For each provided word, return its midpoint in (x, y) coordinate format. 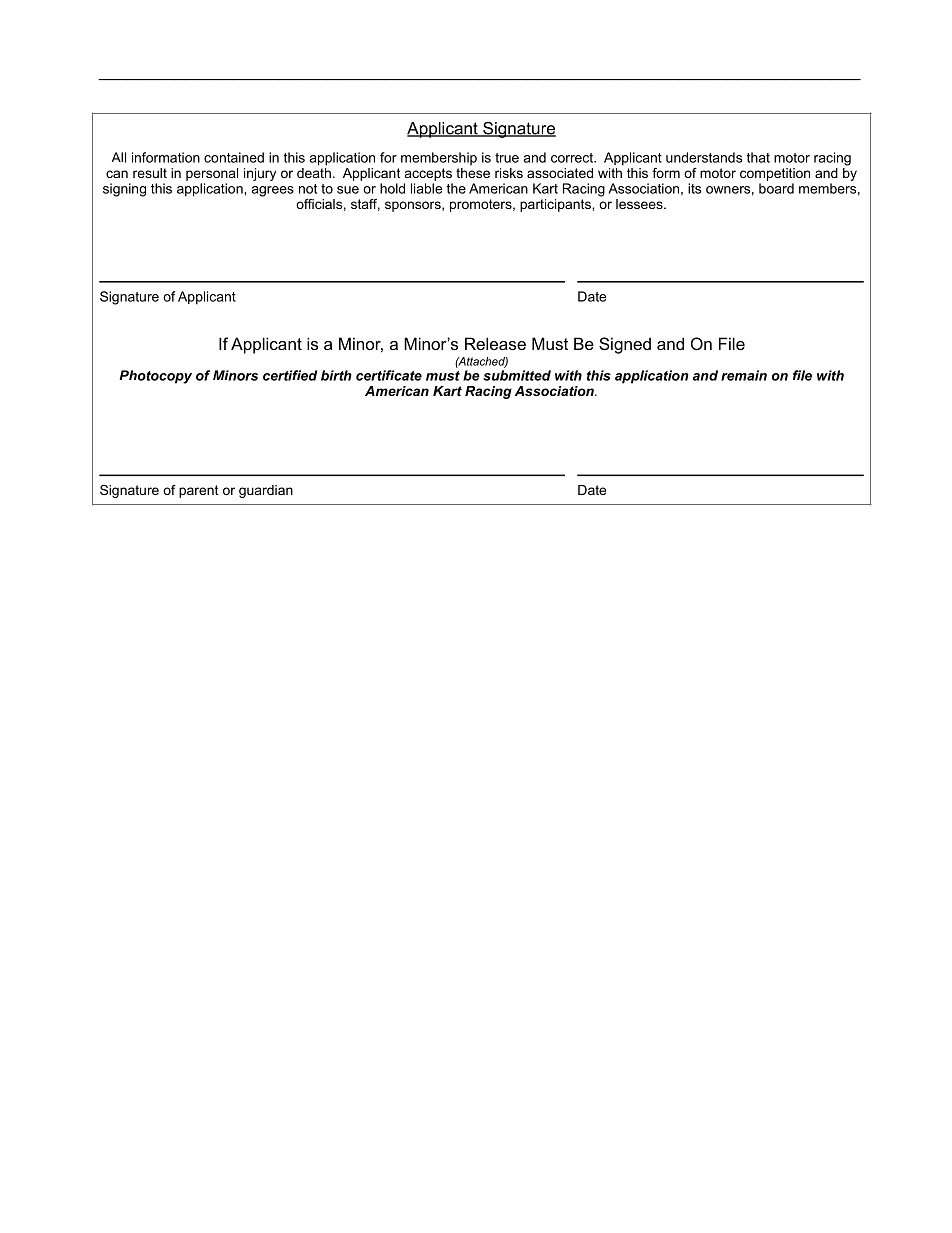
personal (212, 174)
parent (199, 491)
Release (495, 343)
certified (290, 375)
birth (336, 375)
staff (365, 205)
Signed (625, 345)
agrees (272, 191)
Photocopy (155, 377)
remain (744, 375)
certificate (389, 375)
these (473, 173)
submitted (517, 375)
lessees (640, 204)
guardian (266, 491)
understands (704, 157)
